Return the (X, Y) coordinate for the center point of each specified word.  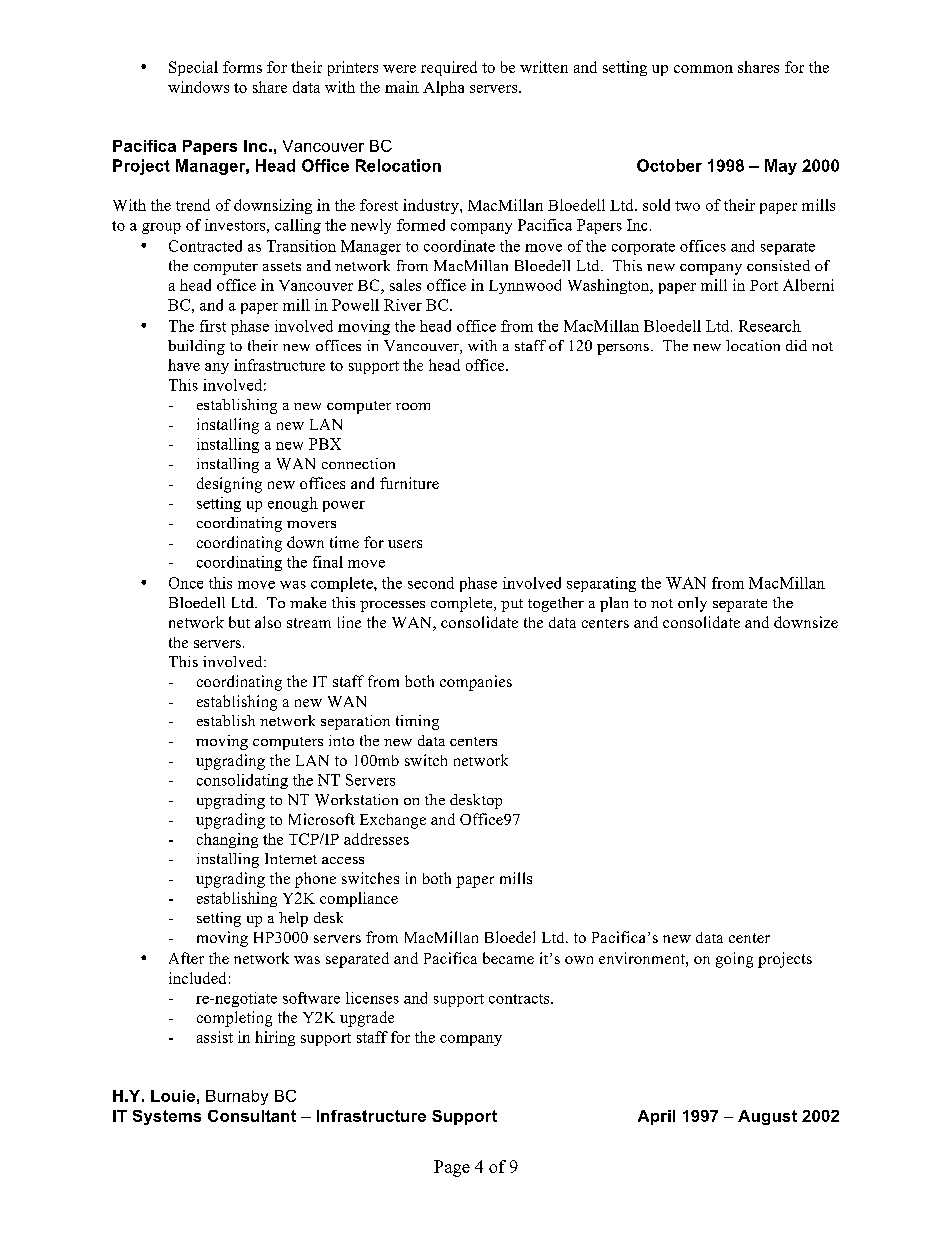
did (796, 345)
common (703, 69)
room (413, 406)
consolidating (242, 781)
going (734, 960)
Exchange (393, 821)
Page (452, 1168)
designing (229, 485)
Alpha (443, 88)
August (767, 1117)
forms (242, 67)
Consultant (252, 1116)
